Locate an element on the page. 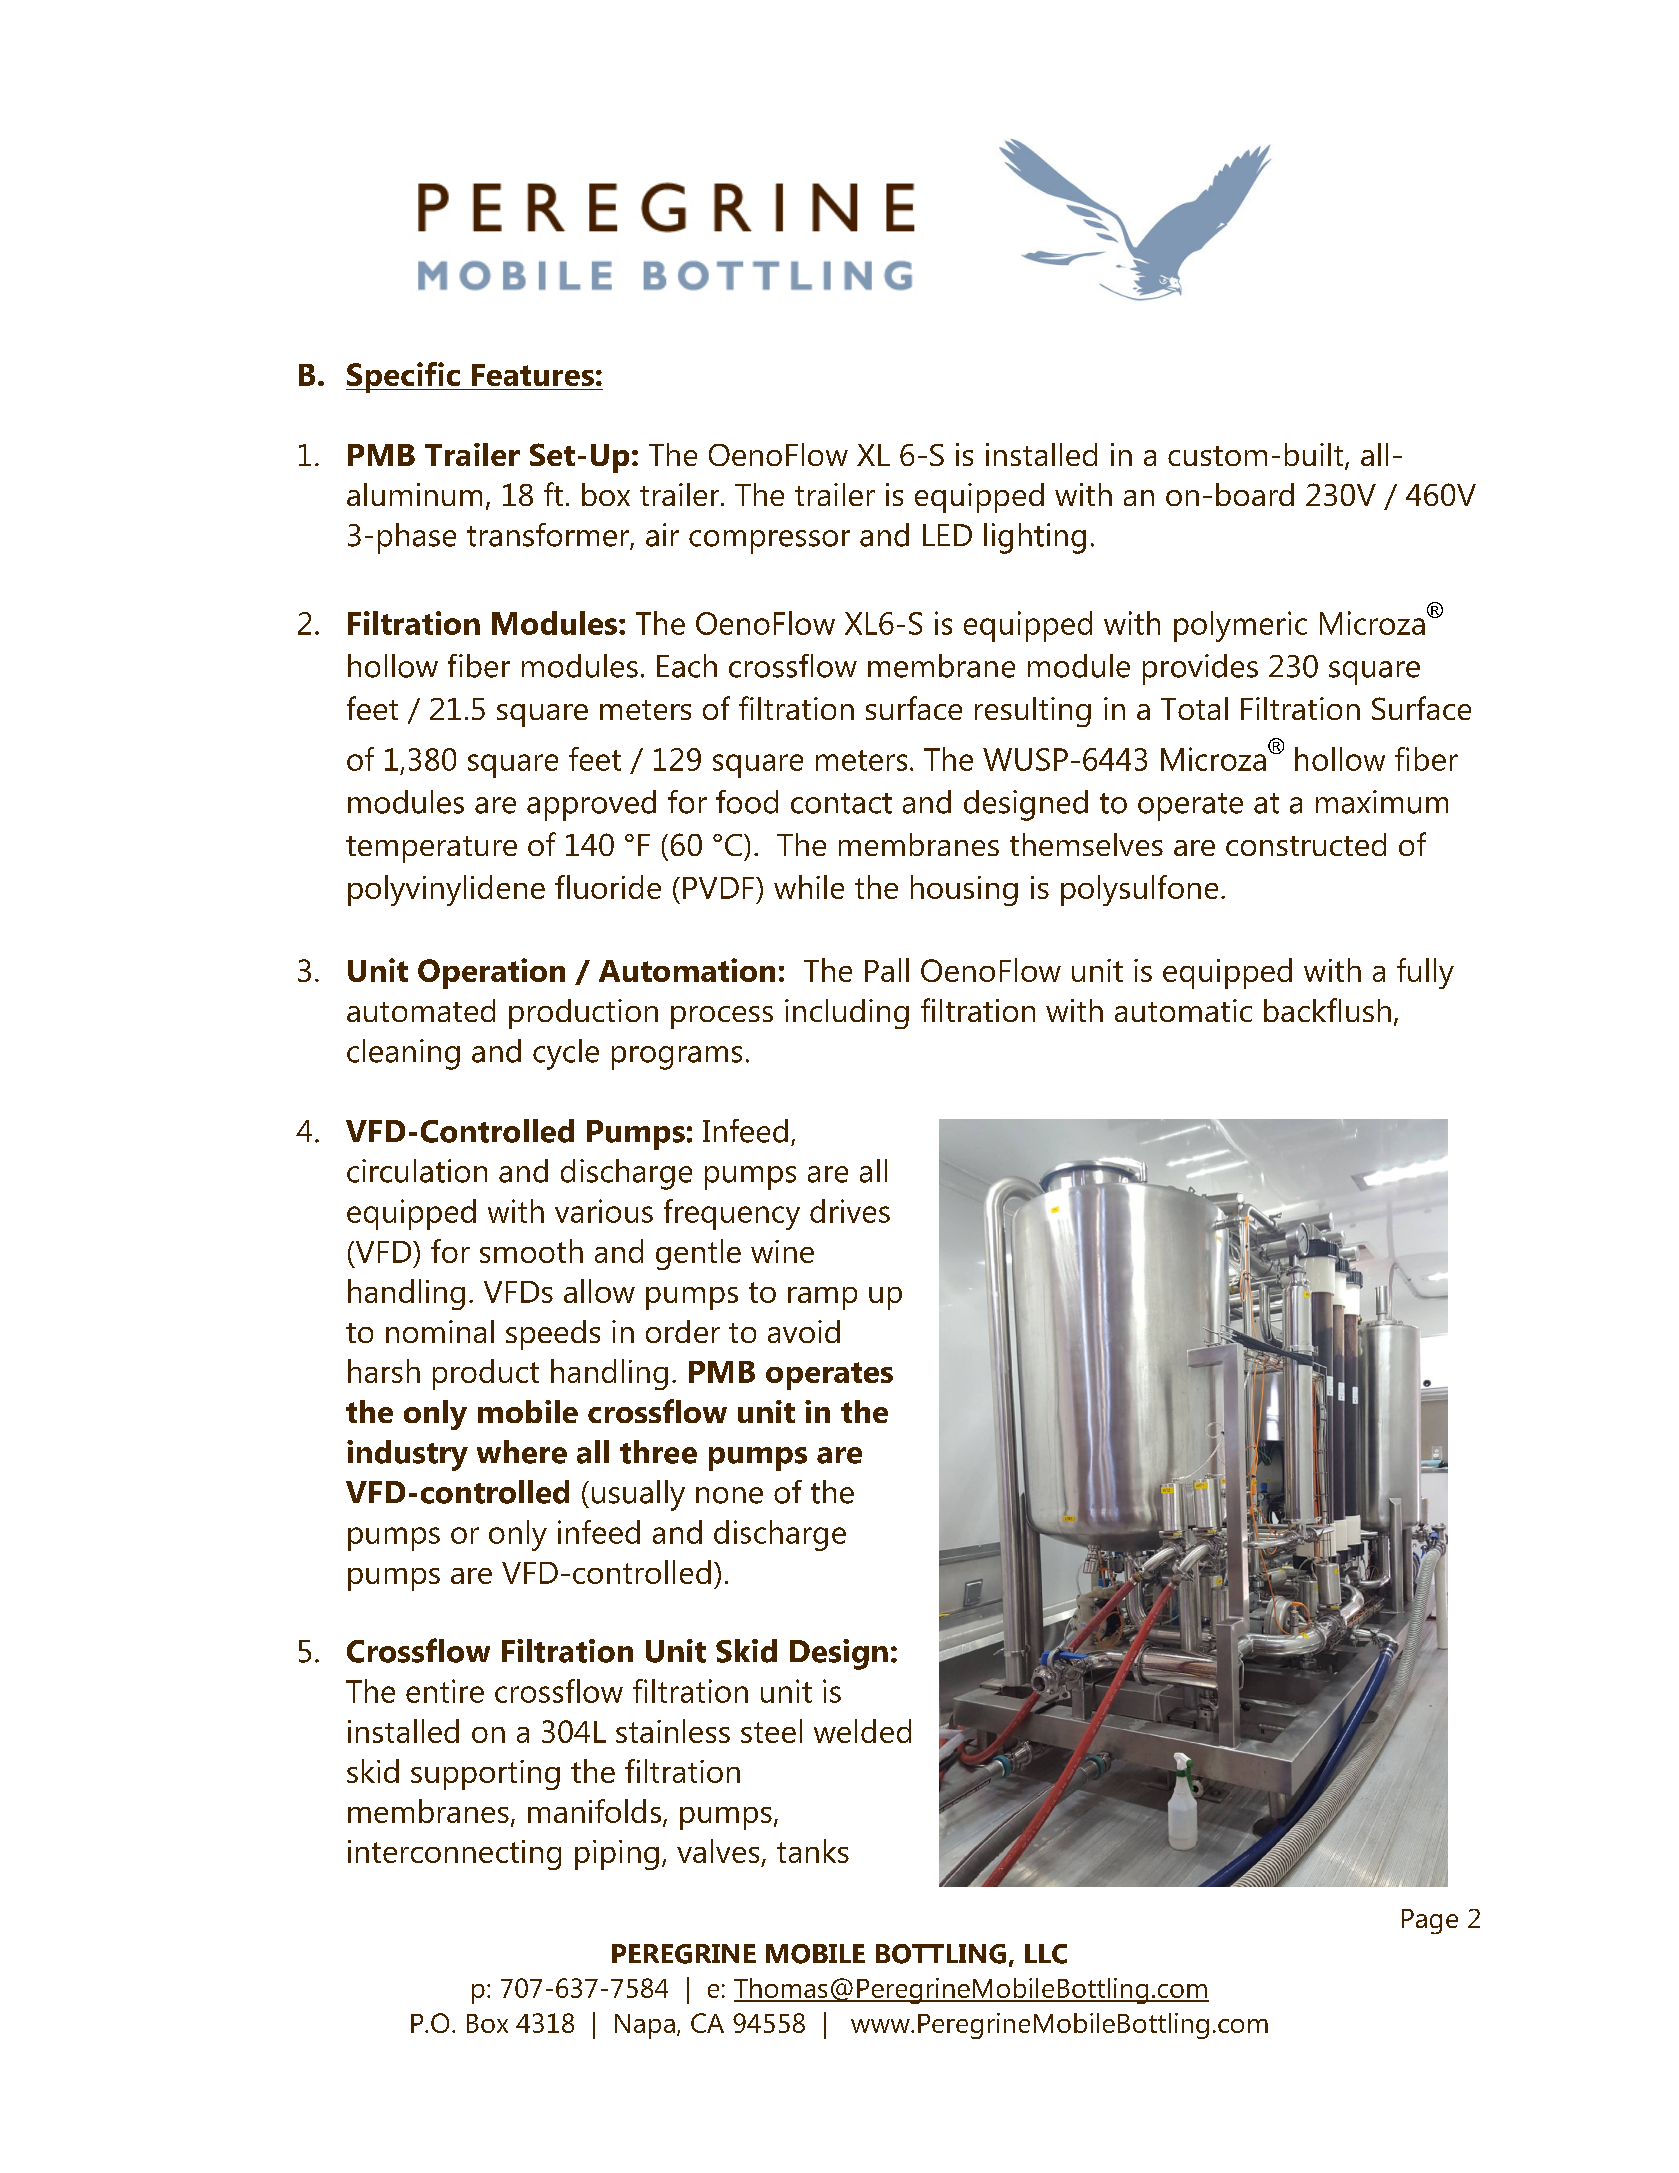 This image has height=2173, width=1679. LLC is located at coordinates (1046, 1954).
